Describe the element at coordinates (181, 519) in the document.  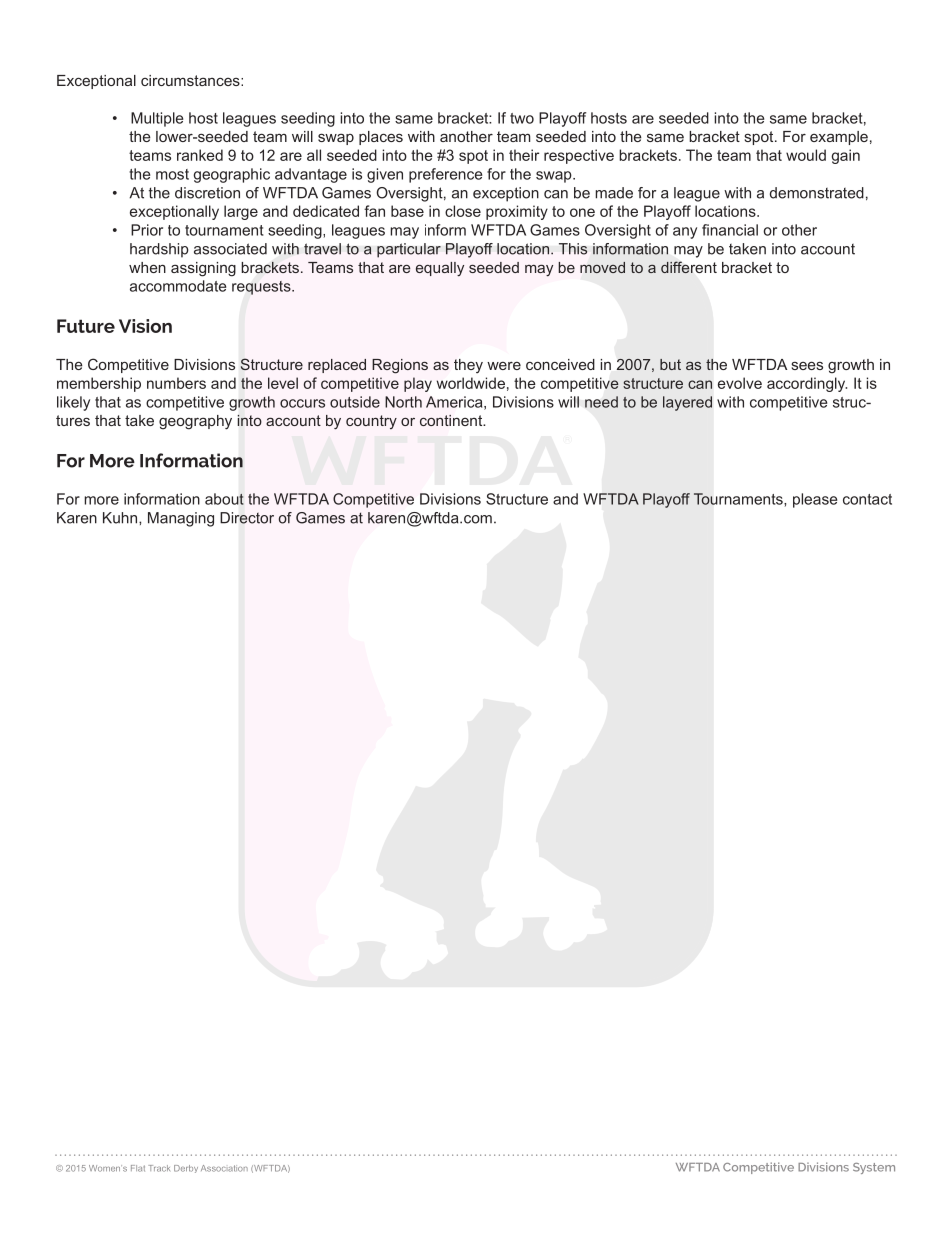
I see `Managing` at that location.
